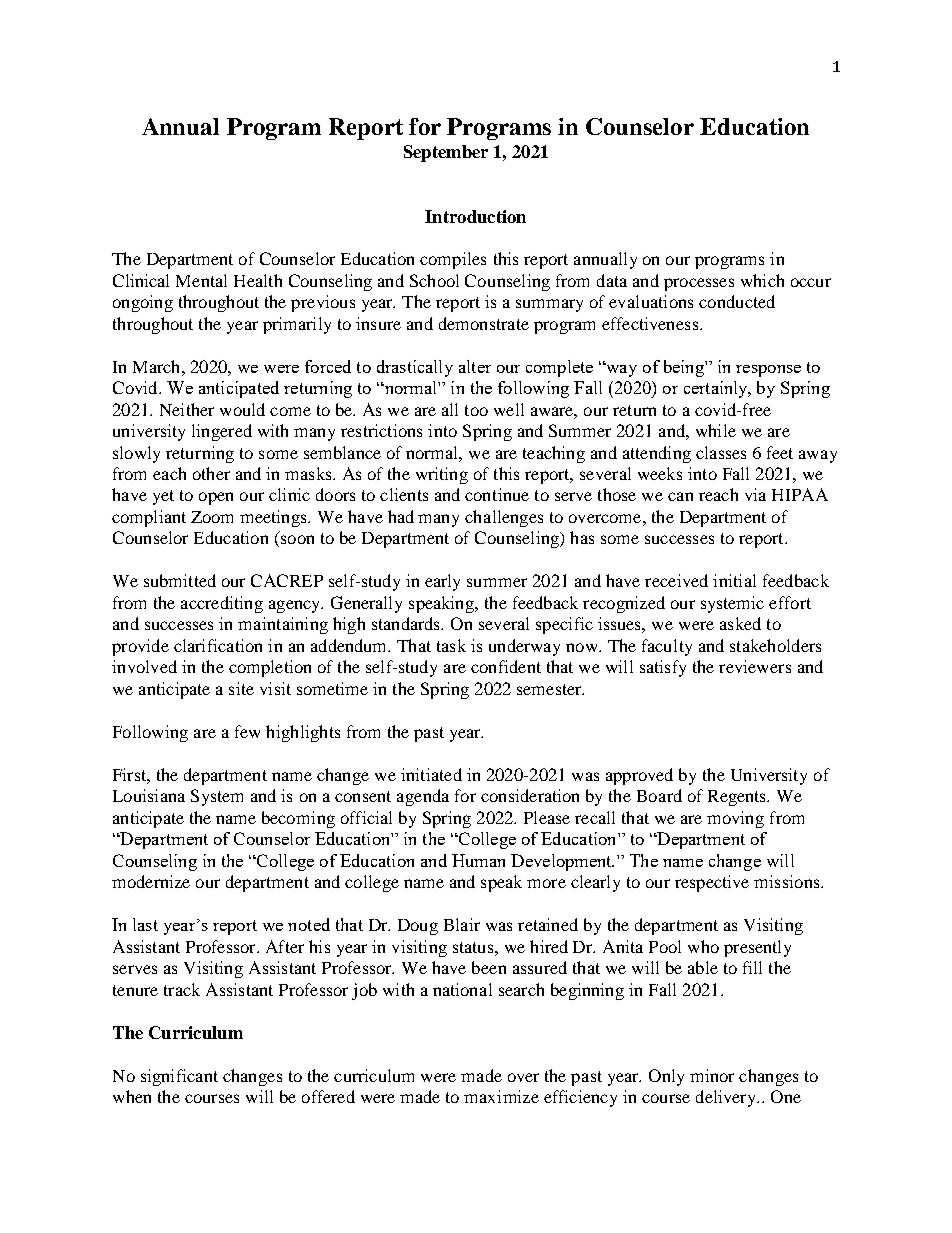 Image resolution: width=952 pixels, height=1233 pixels. Describe the element at coordinates (201, 280) in the document. I see `Mental` at that location.
